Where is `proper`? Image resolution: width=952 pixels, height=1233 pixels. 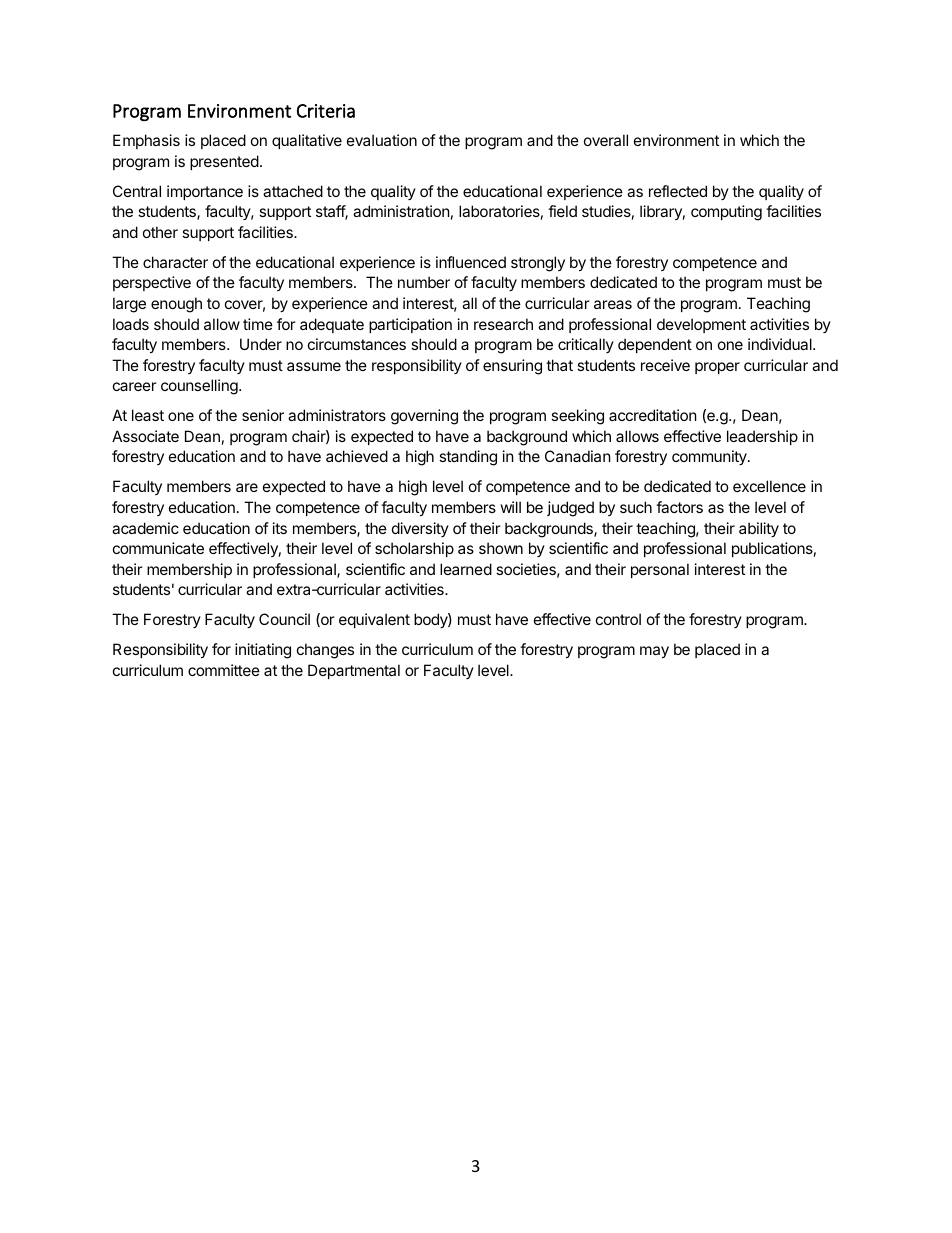
proper is located at coordinates (717, 368).
